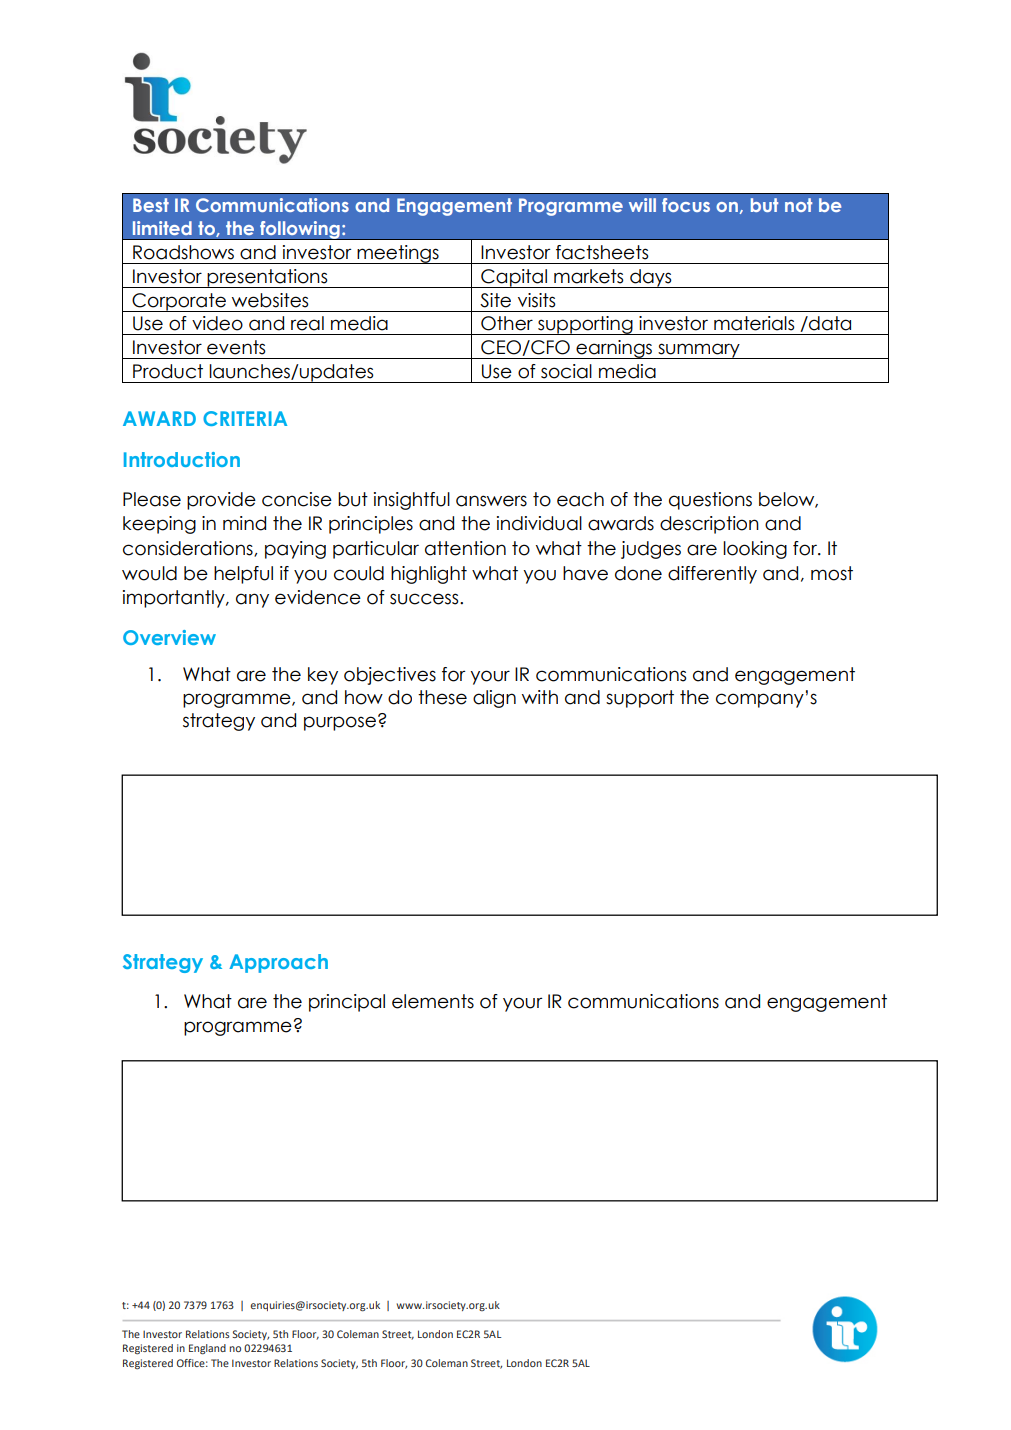 This screenshot has height=1430, width=1011. Describe the element at coordinates (390, 676) in the screenshot. I see `objectives` at that location.
